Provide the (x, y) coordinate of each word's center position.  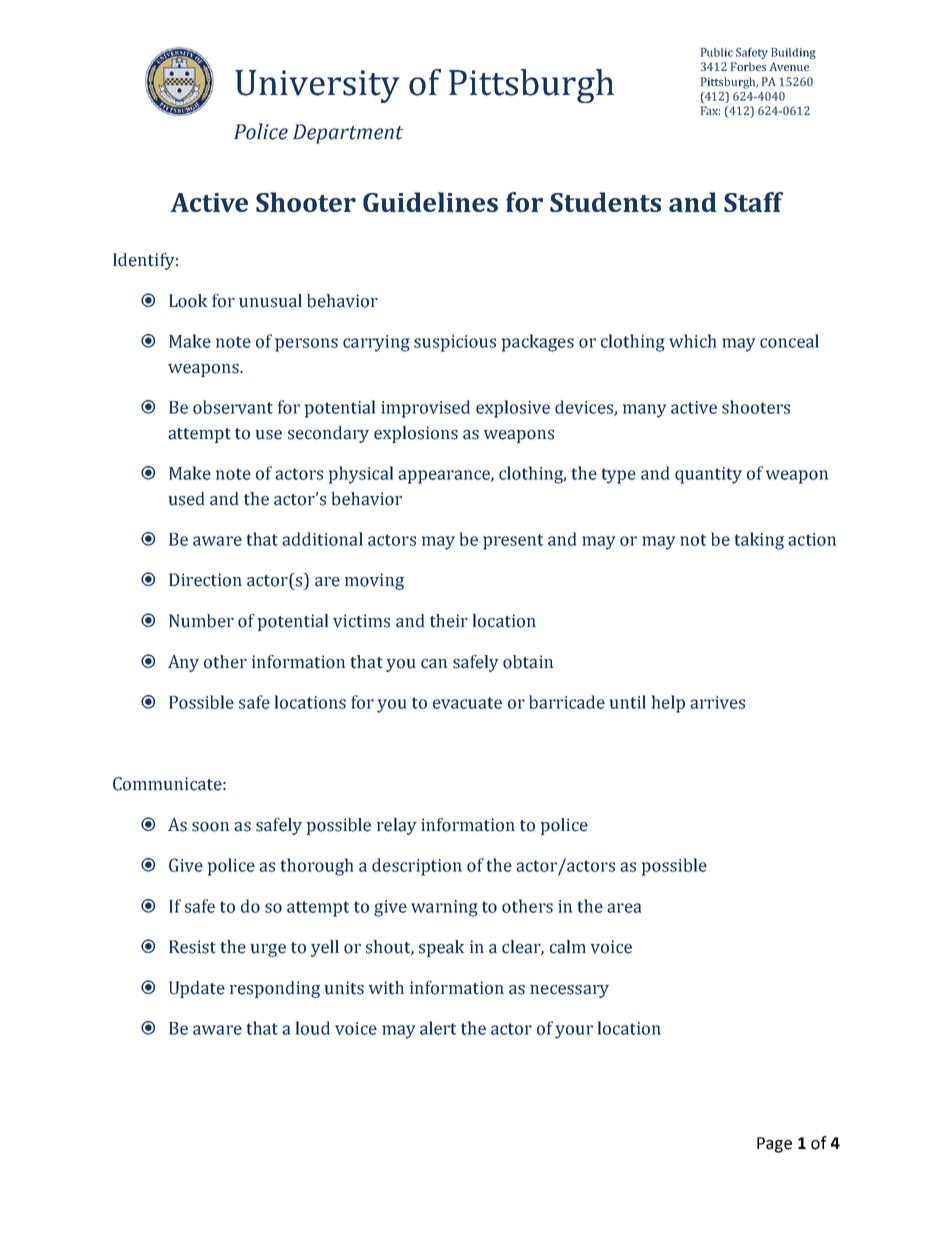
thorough (317, 867)
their (449, 621)
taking (759, 541)
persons (306, 345)
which (692, 341)
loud (313, 1028)
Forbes (748, 66)
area (624, 908)
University (317, 86)
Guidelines (430, 202)
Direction (205, 580)
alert (438, 1028)
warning (444, 908)
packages (538, 343)
